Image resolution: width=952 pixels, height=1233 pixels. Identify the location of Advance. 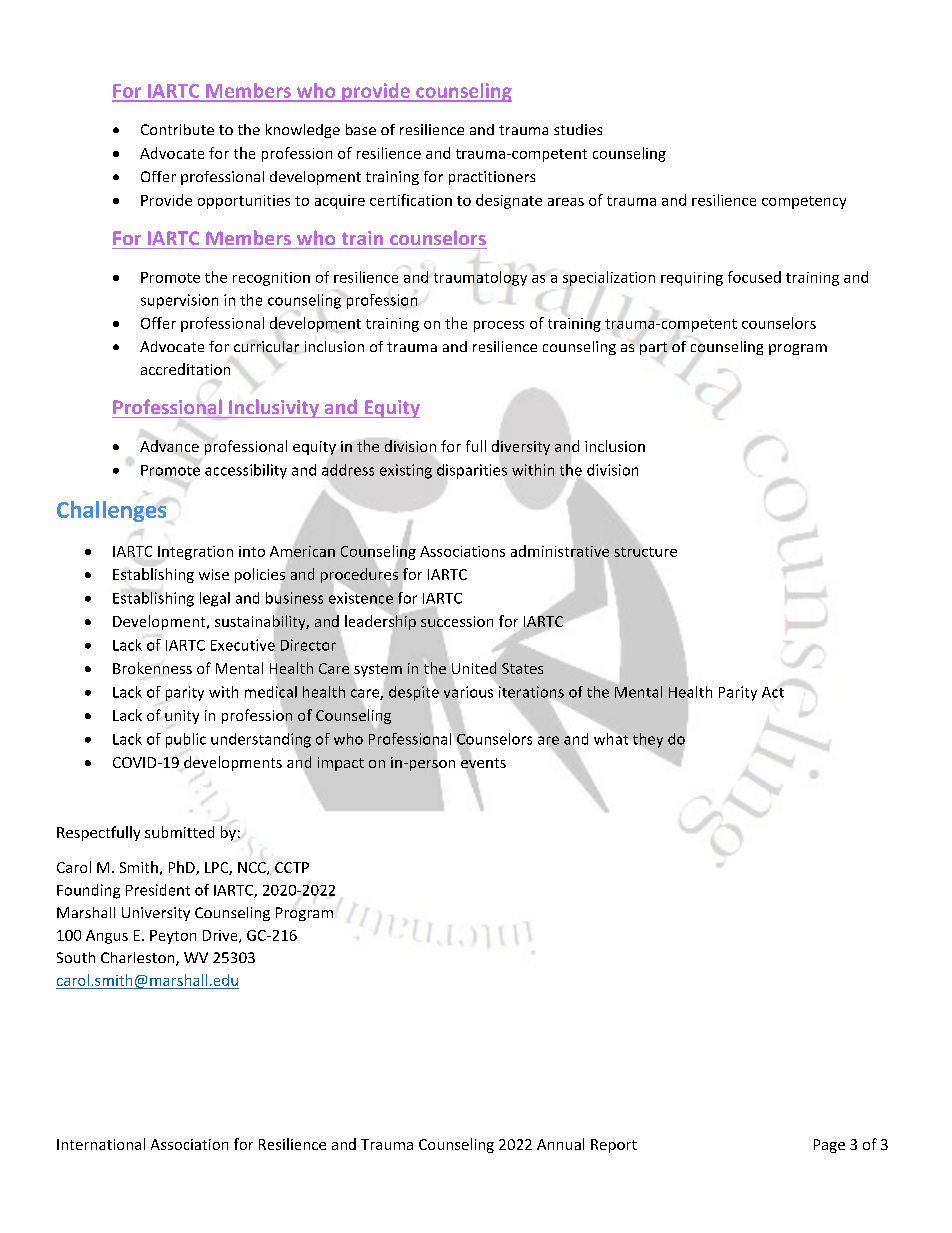
(169, 446).
